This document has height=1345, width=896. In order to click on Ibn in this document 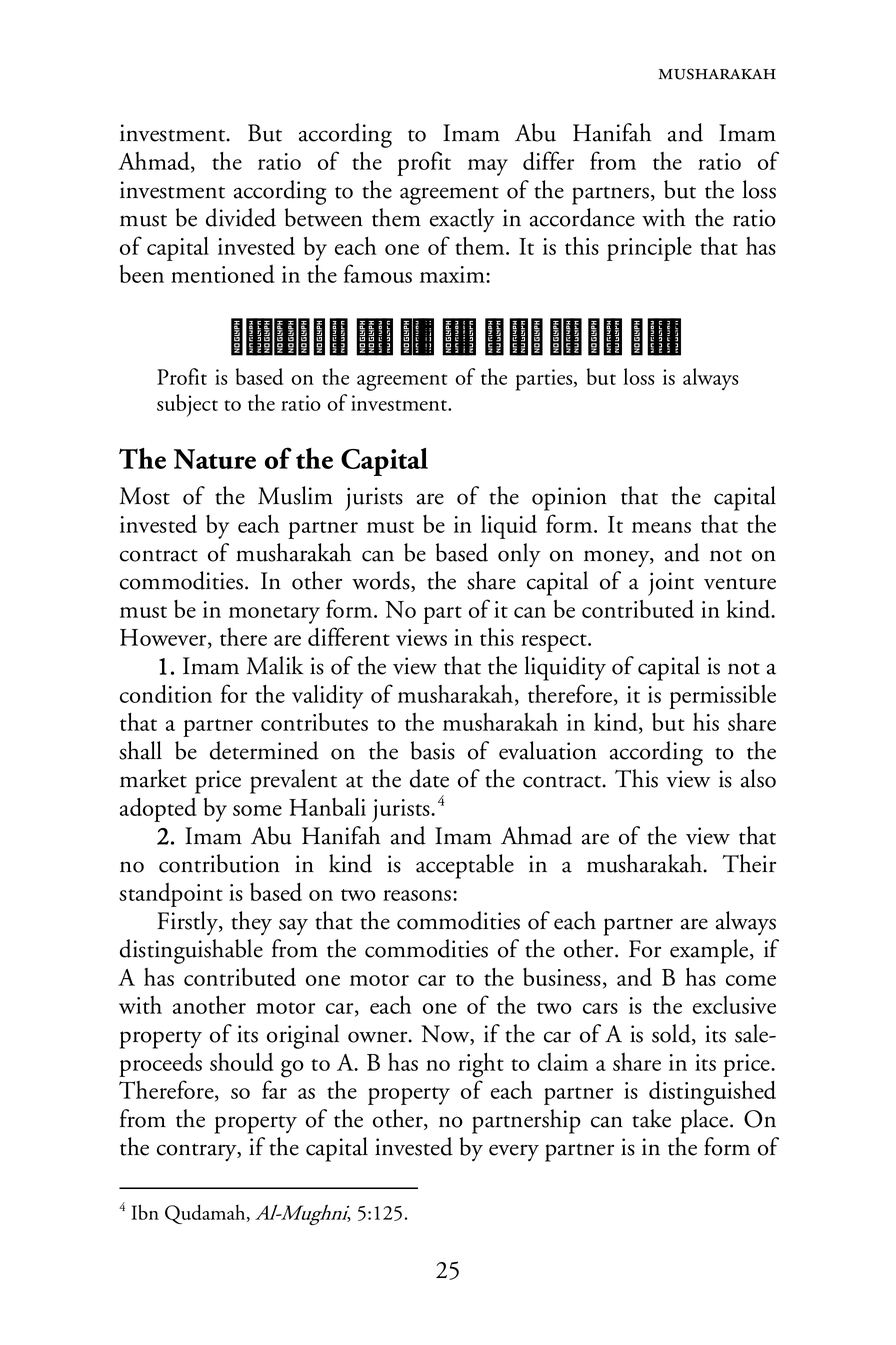, I will do `click(145, 1212)`.
